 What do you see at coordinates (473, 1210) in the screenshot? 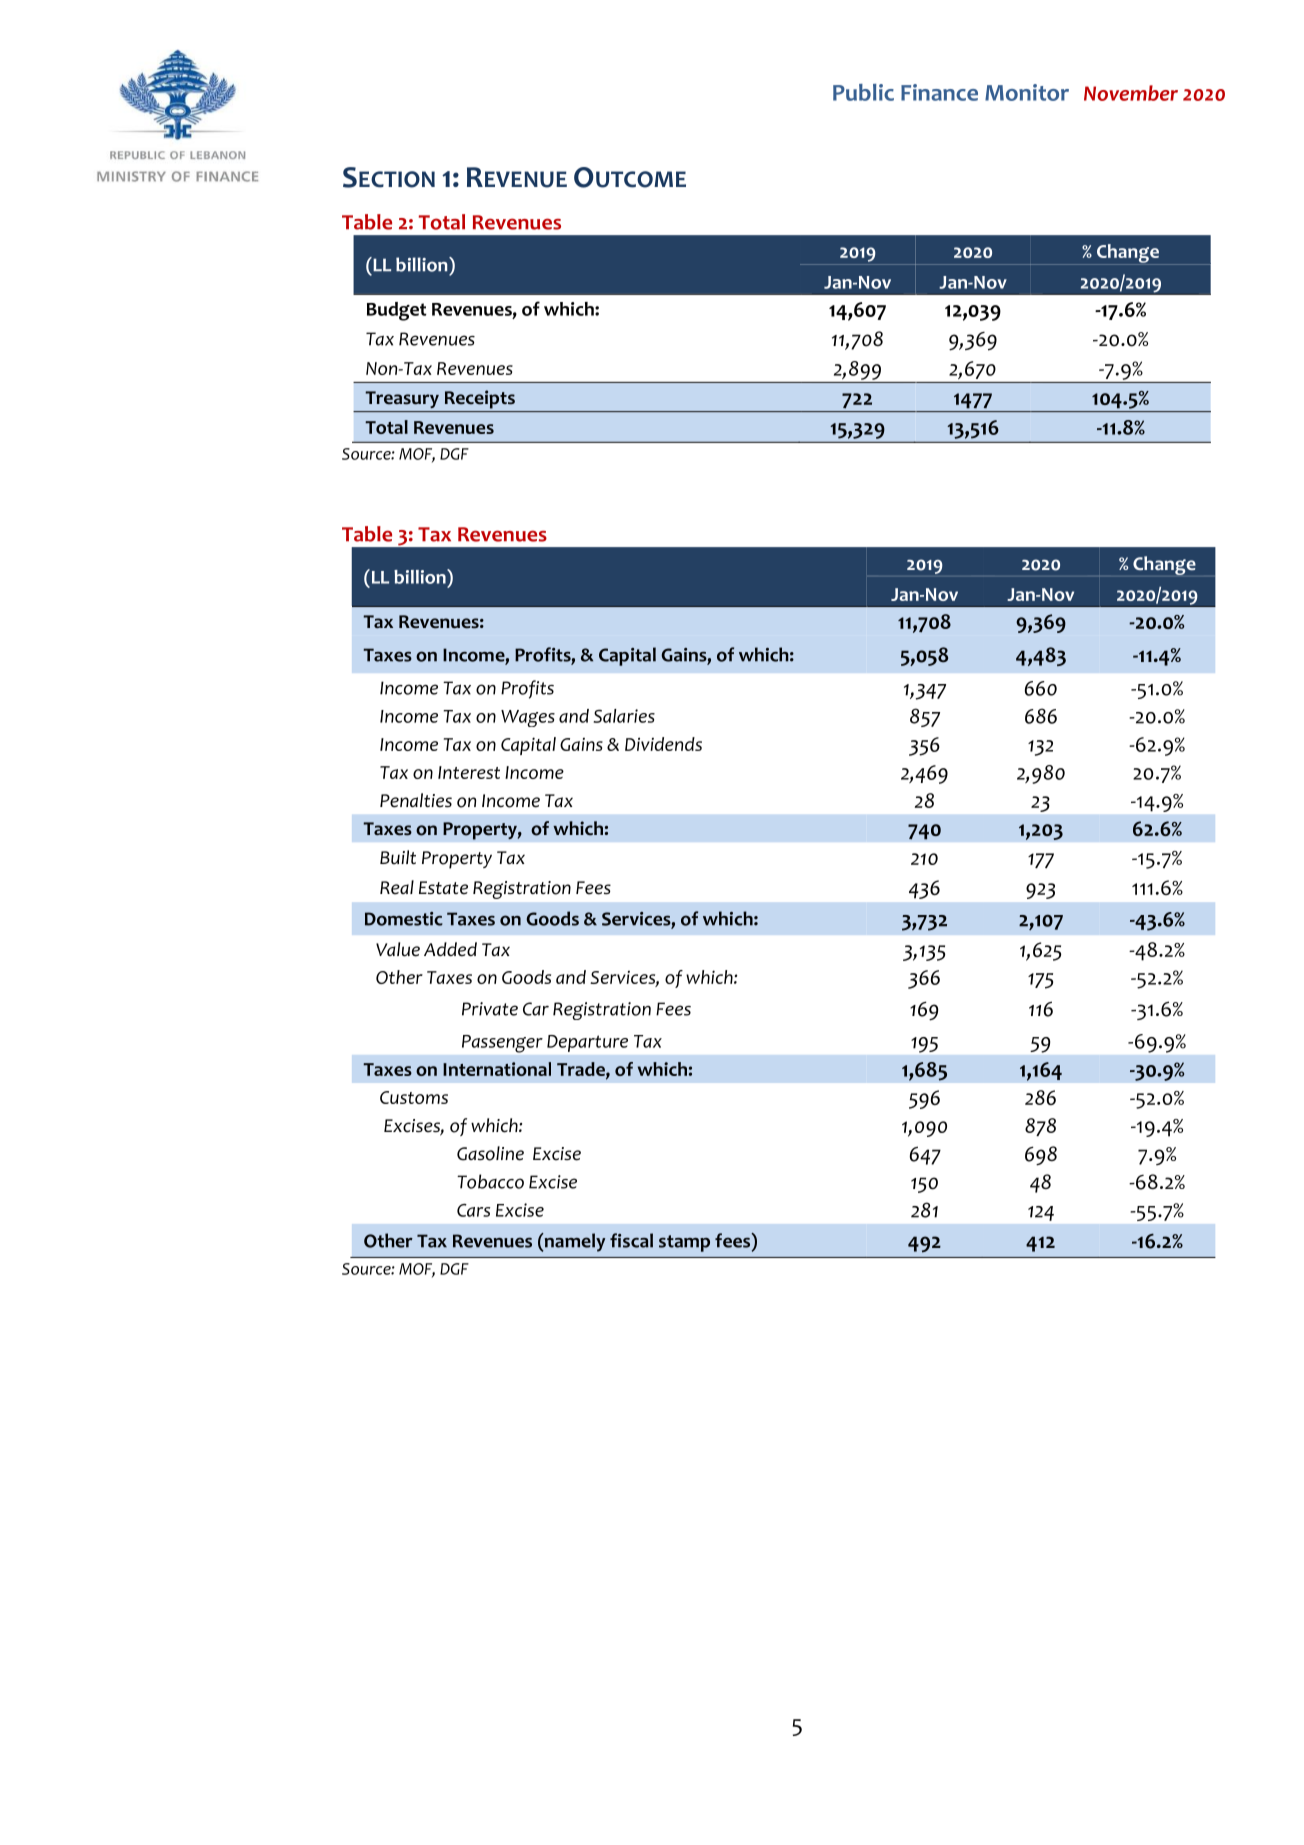
I see `Cars` at bounding box center [473, 1210].
